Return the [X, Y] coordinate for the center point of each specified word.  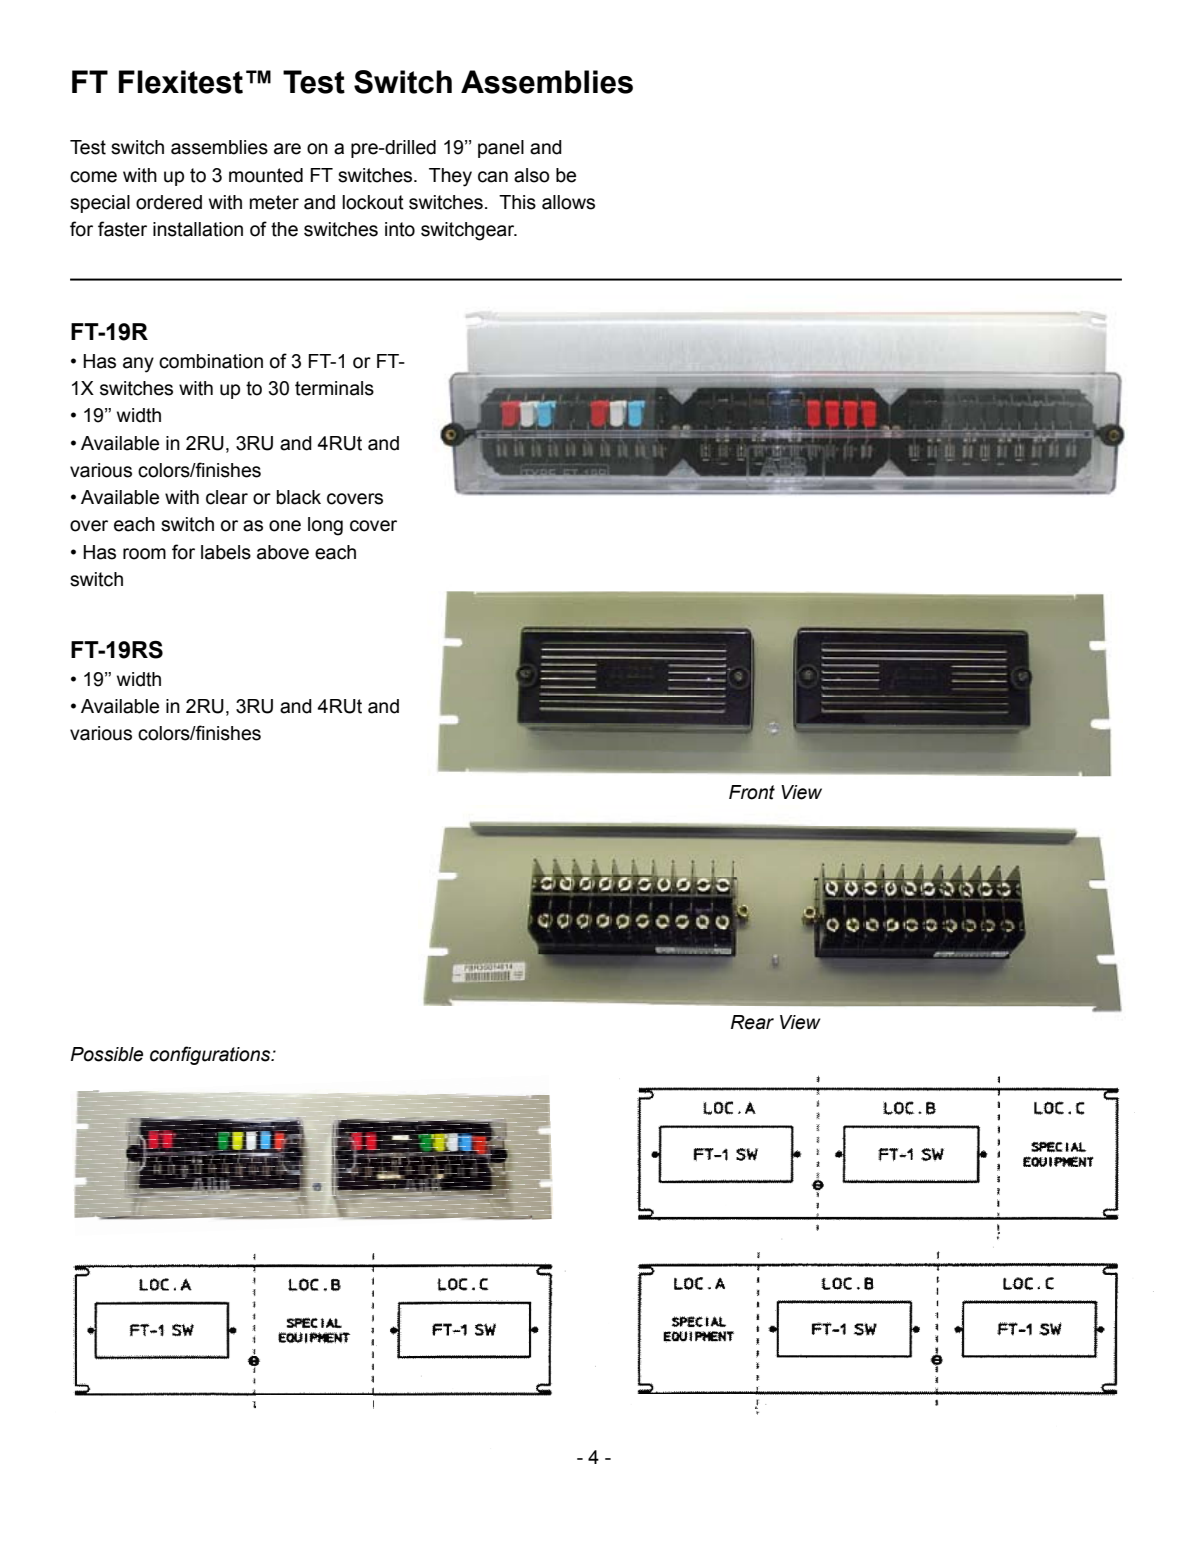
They [450, 177]
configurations [211, 1055]
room [144, 554]
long [325, 526]
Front [752, 792]
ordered [169, 202]
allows [568, 202]
